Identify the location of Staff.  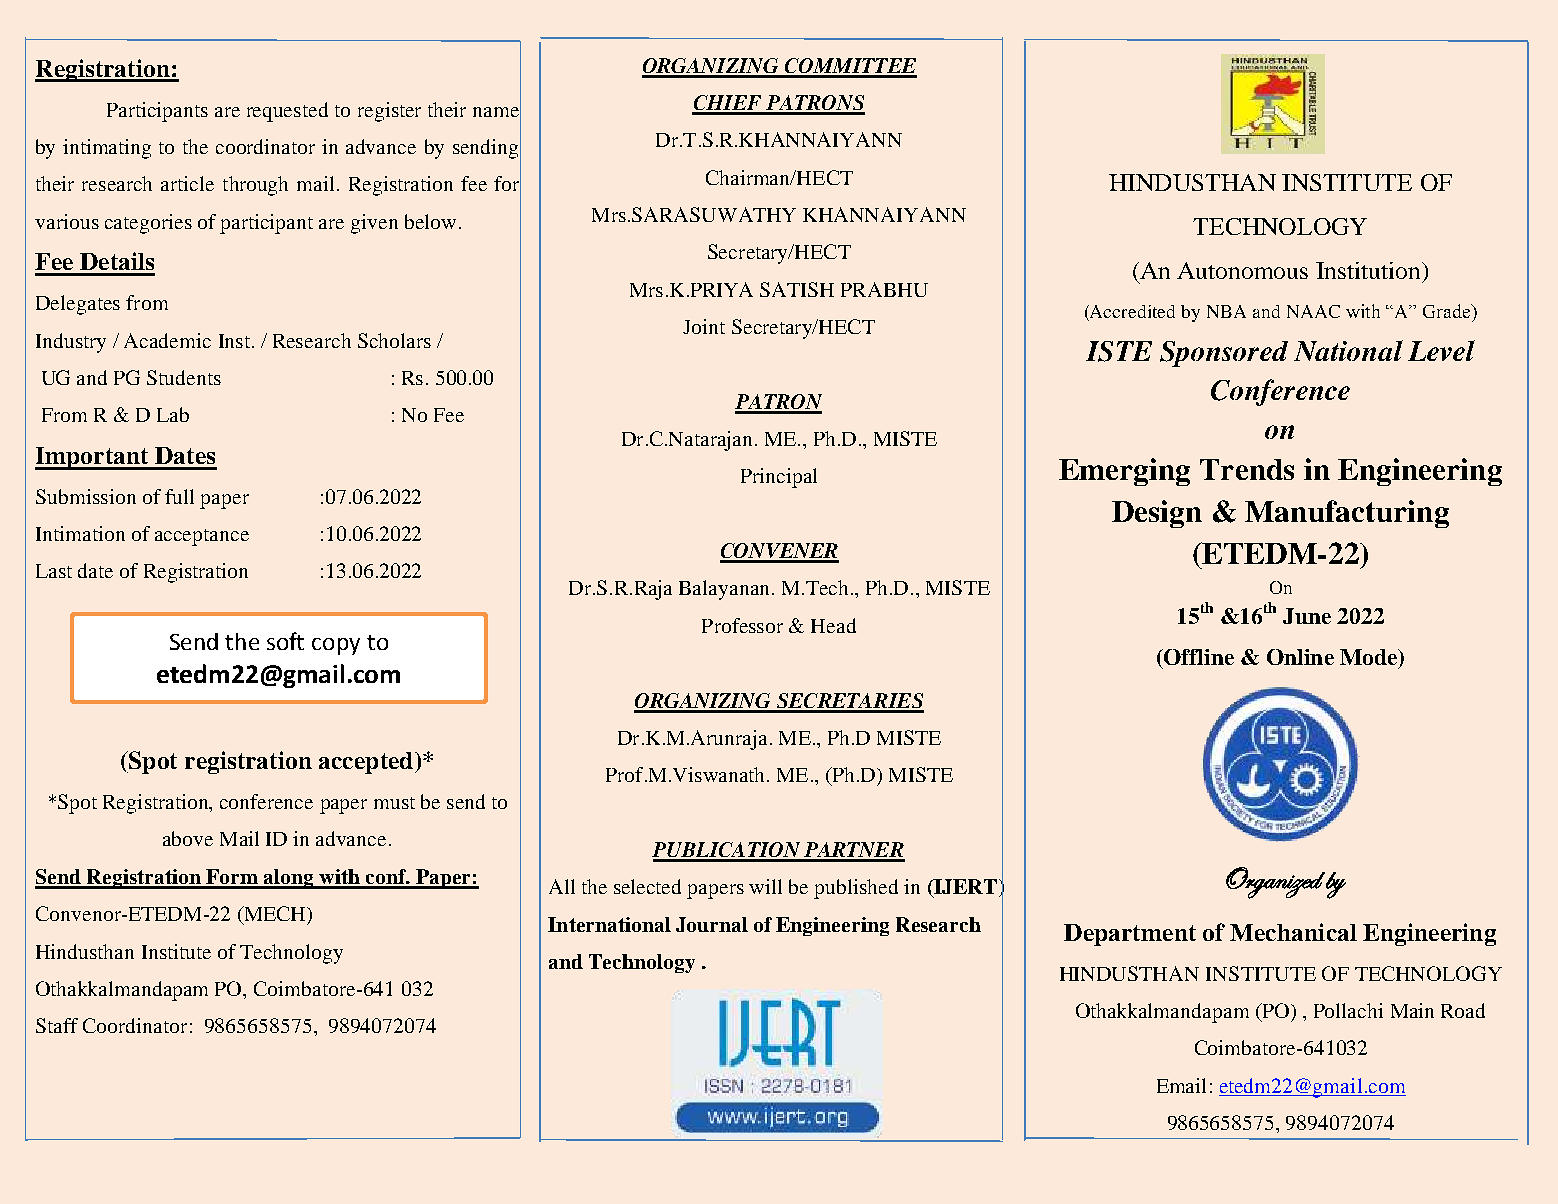
(57, 1025).
